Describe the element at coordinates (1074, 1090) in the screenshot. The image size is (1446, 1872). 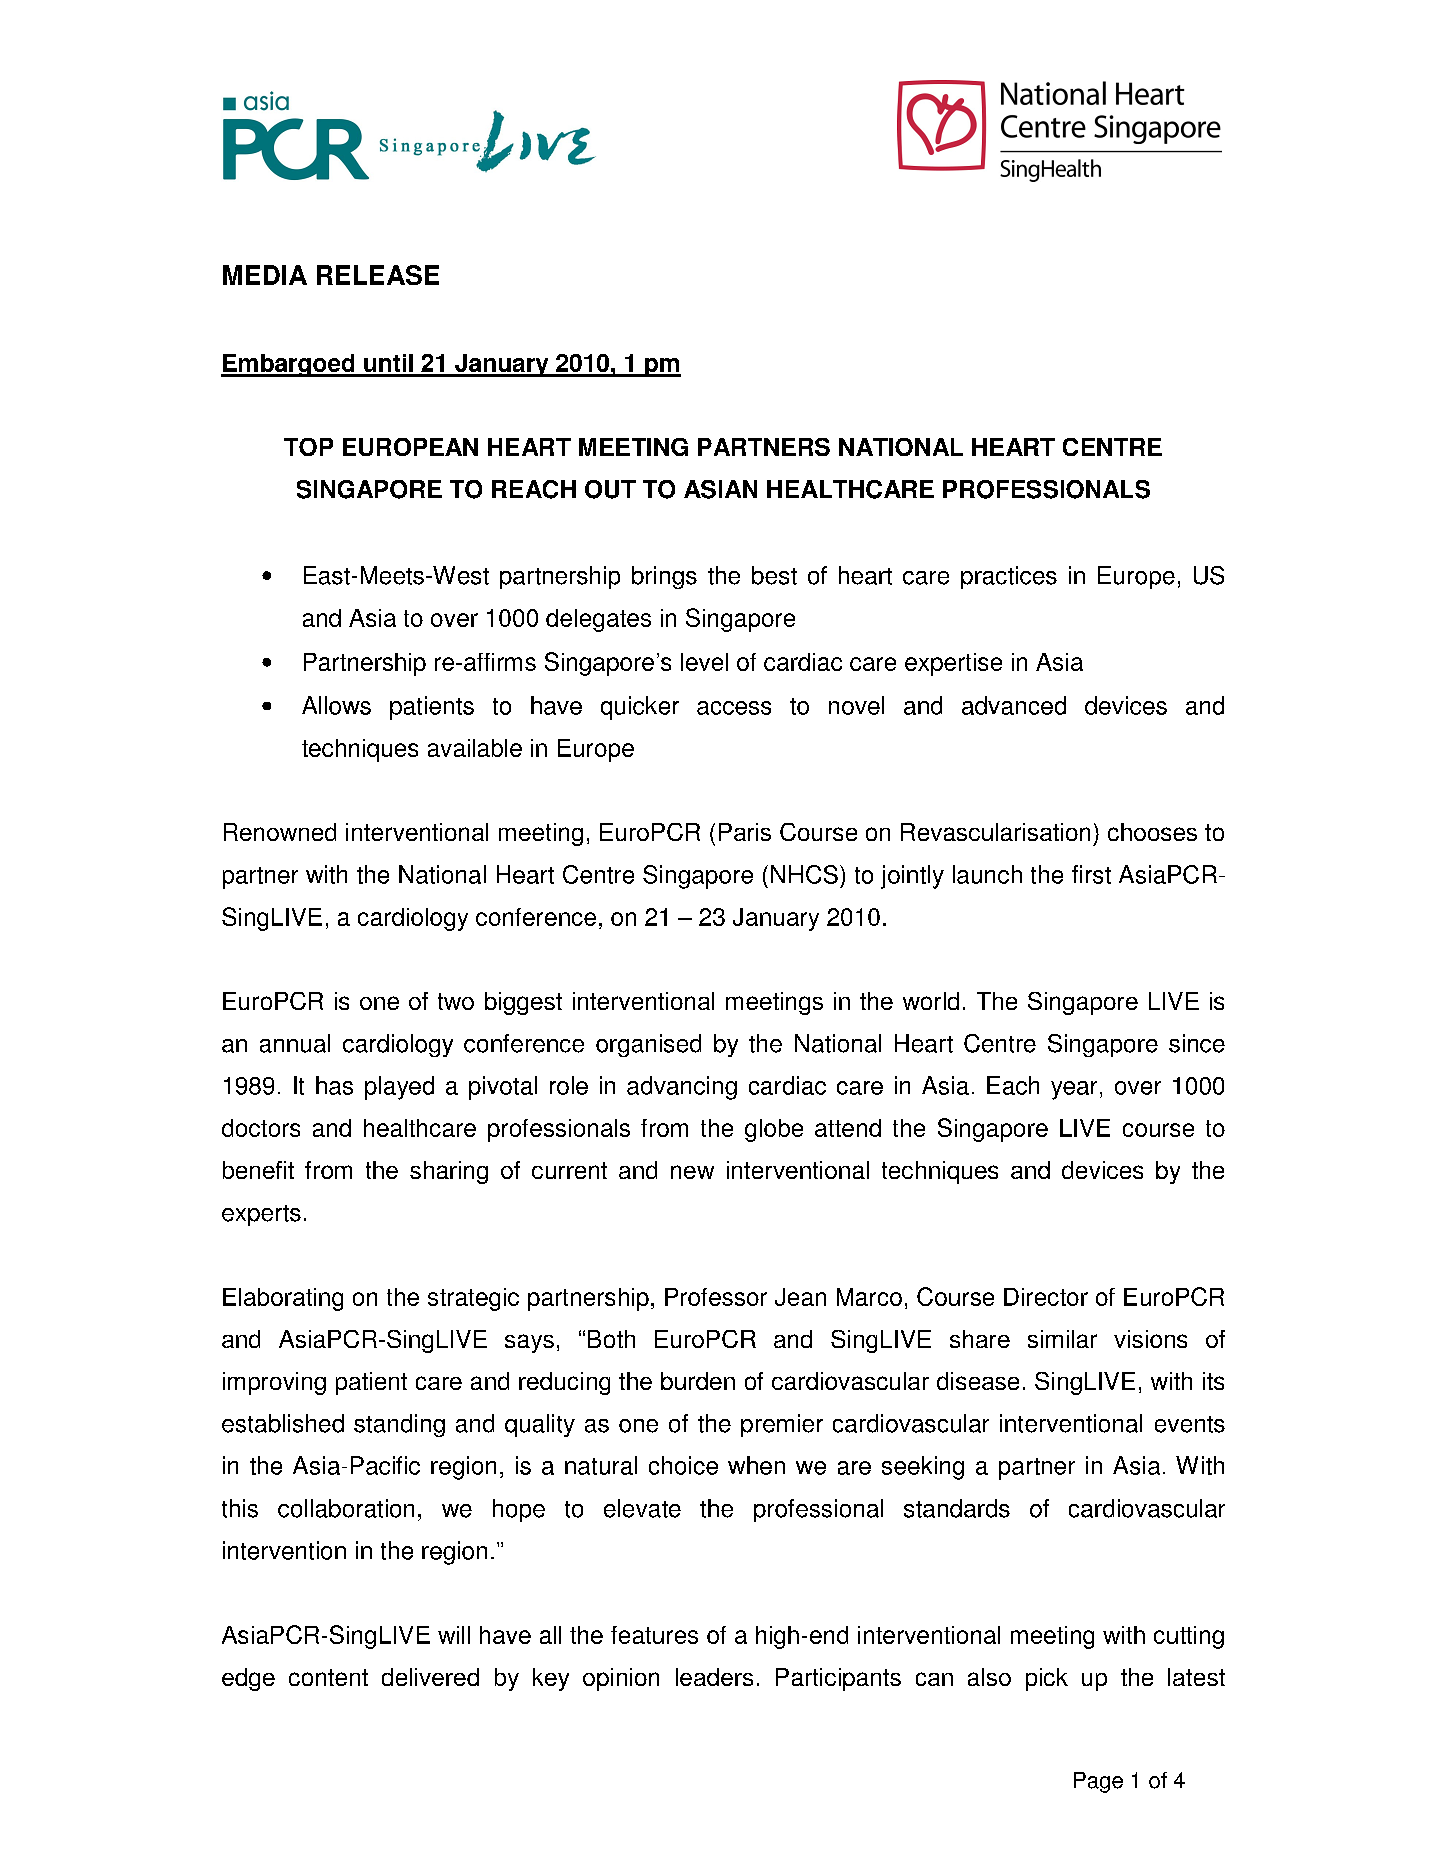
I see `year` at that location.
